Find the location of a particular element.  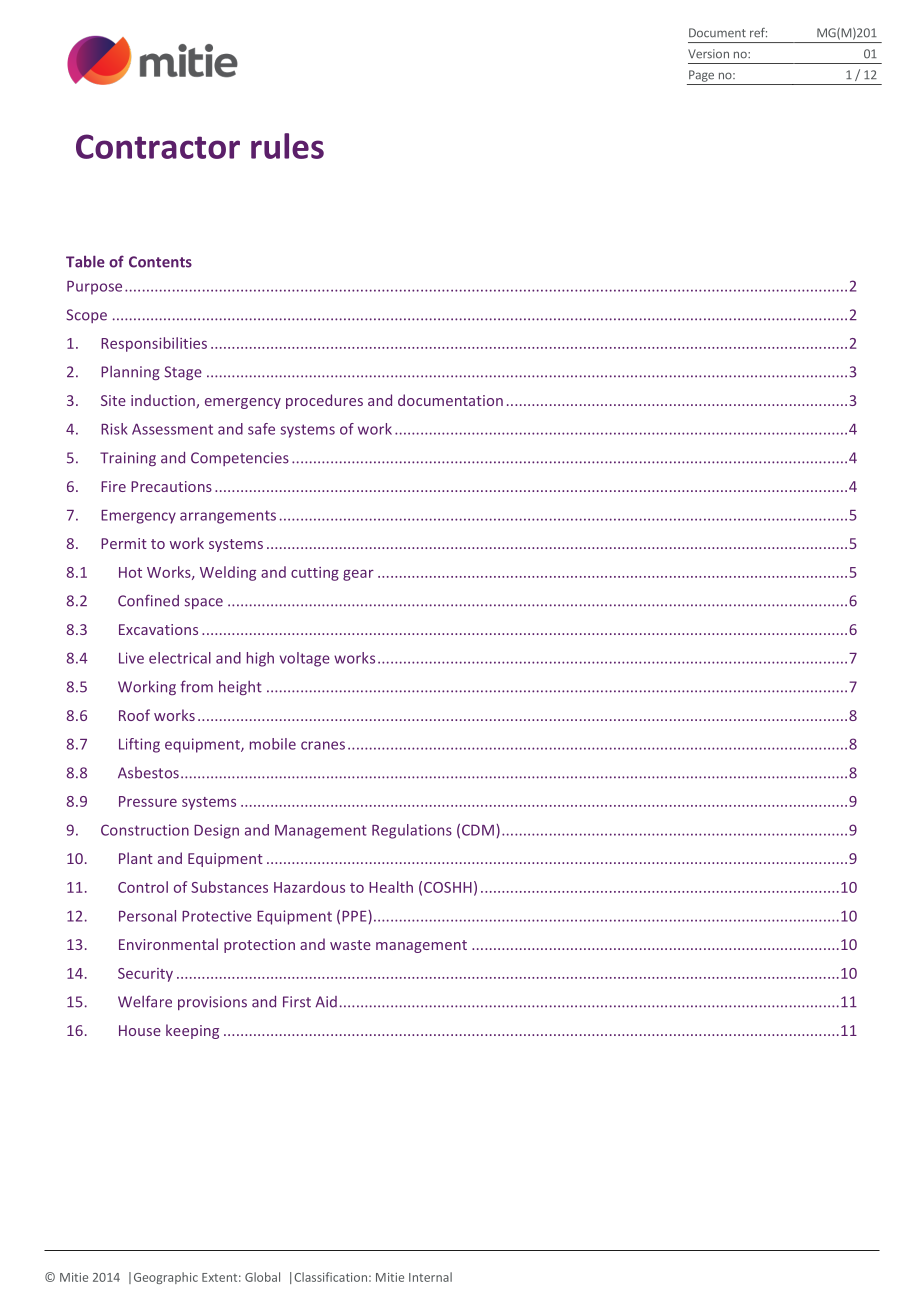

Contractor is located at coordinates (158, 146).
